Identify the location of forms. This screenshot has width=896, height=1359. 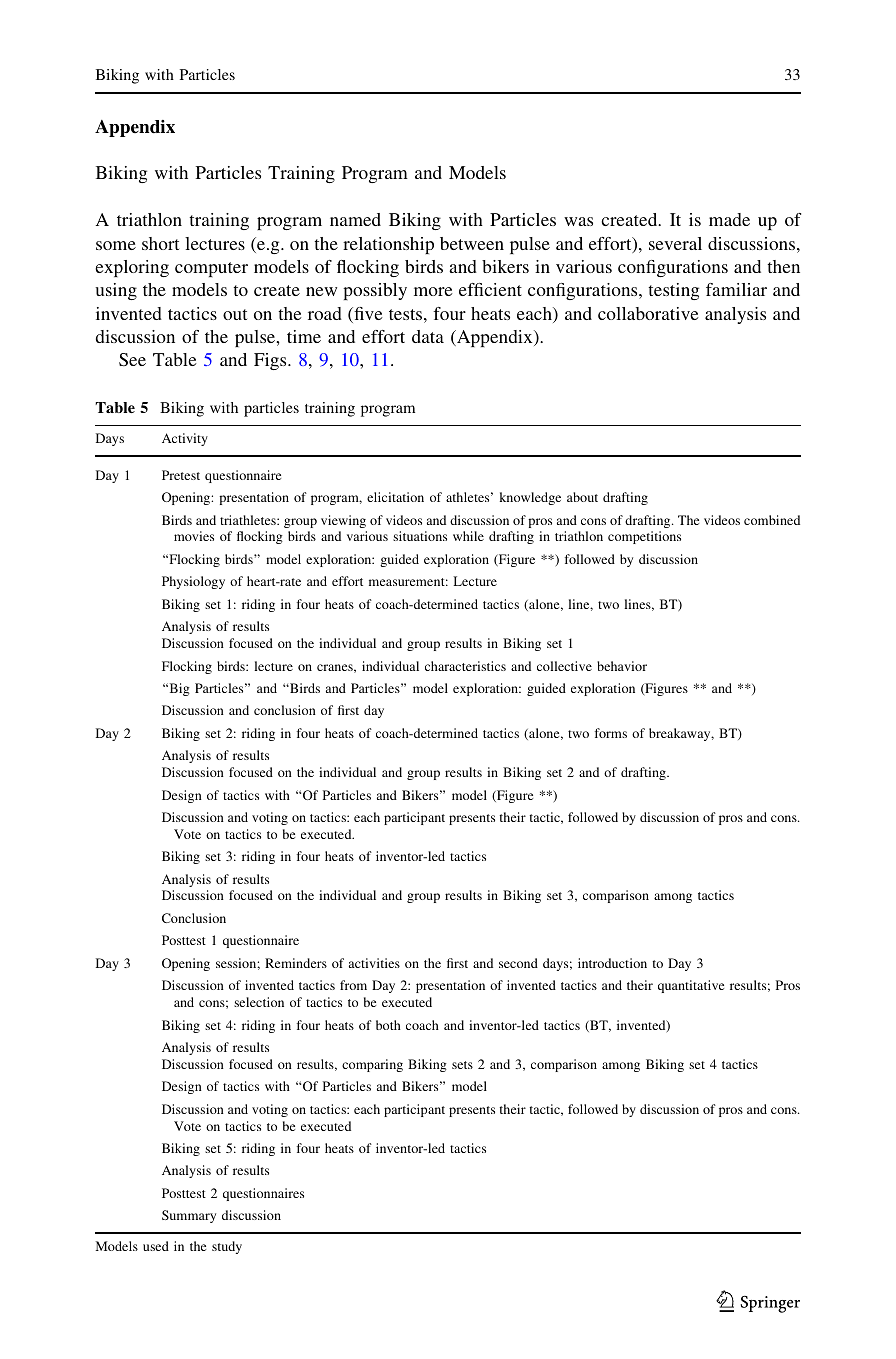
(611, 733).
